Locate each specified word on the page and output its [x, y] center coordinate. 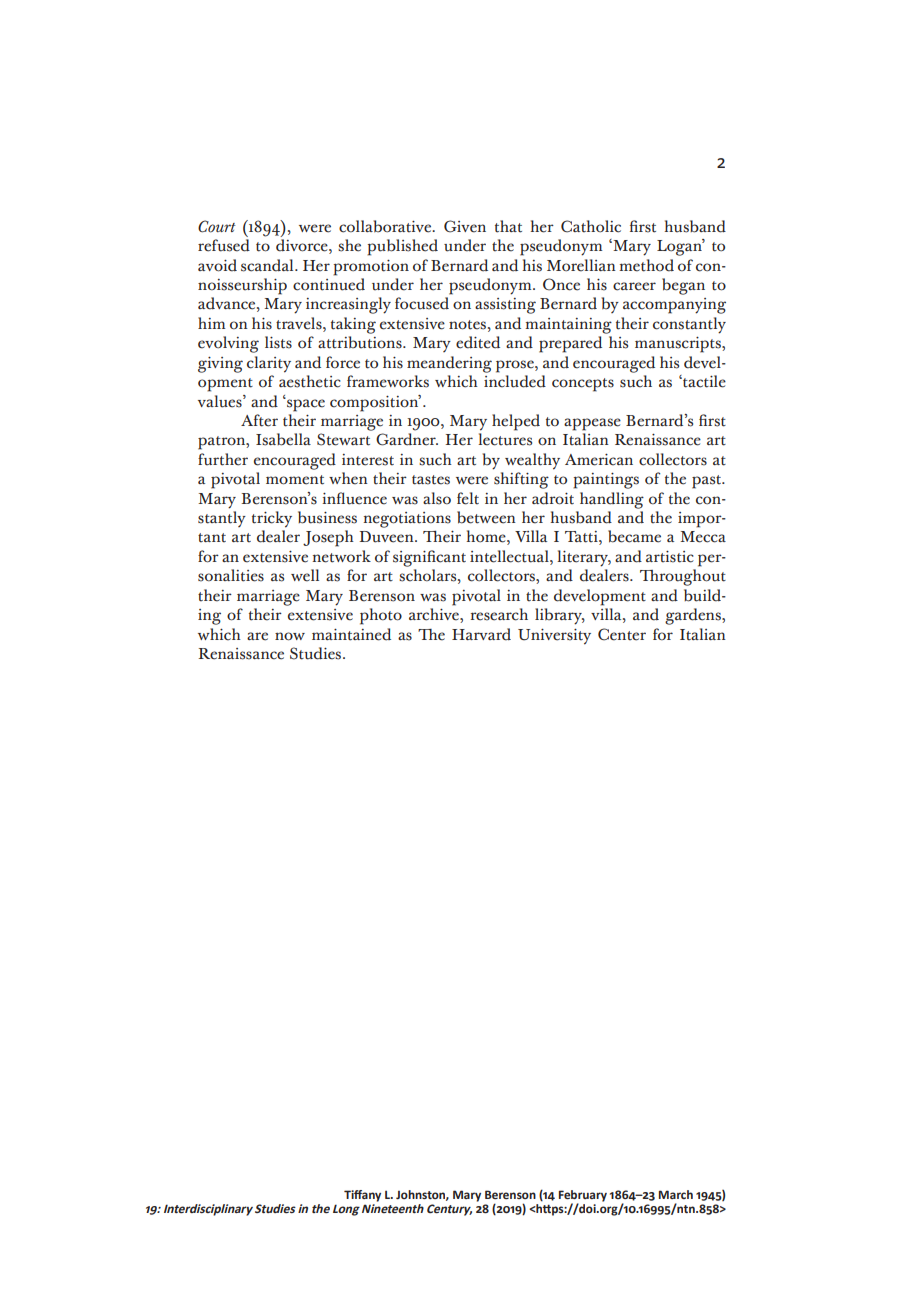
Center [622, 634]
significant [429, 558]
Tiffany [362, 1196]
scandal [268, 265]
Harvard [481, 634]
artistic [670, 557]
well [305, 575]
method [646, 265]
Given [465, 226]
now [290, 636]
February [583, 1197]
